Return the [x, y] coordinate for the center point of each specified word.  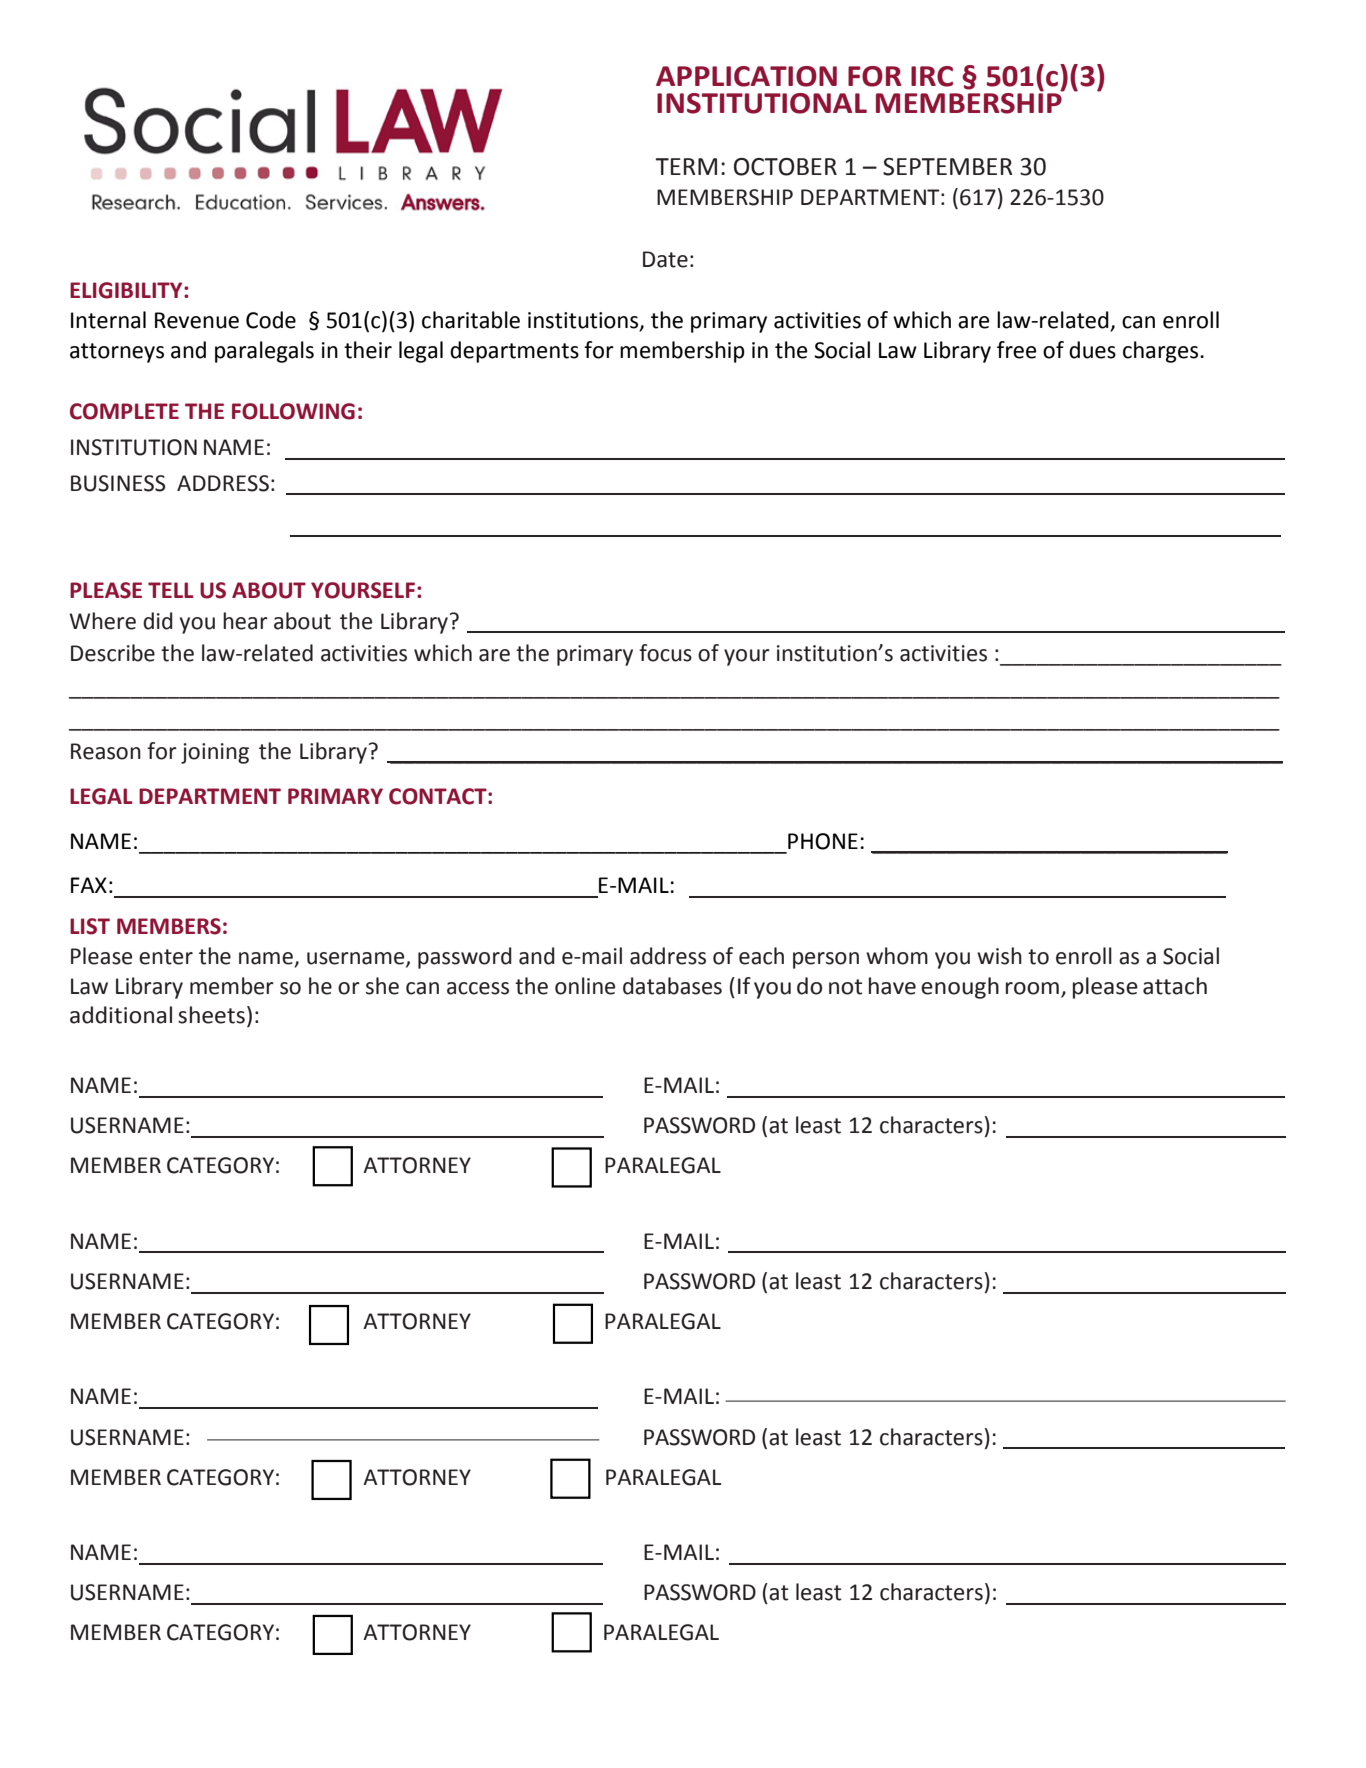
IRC [932, 76]
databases [672, 986]
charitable [471, 320]
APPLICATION [746, 76]
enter [166, 957]
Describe [113, 653]
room [1032, 988]
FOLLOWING [293, 411]
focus [665, 653]
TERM [686, 166]
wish [999, 956]
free [1017, 350]
